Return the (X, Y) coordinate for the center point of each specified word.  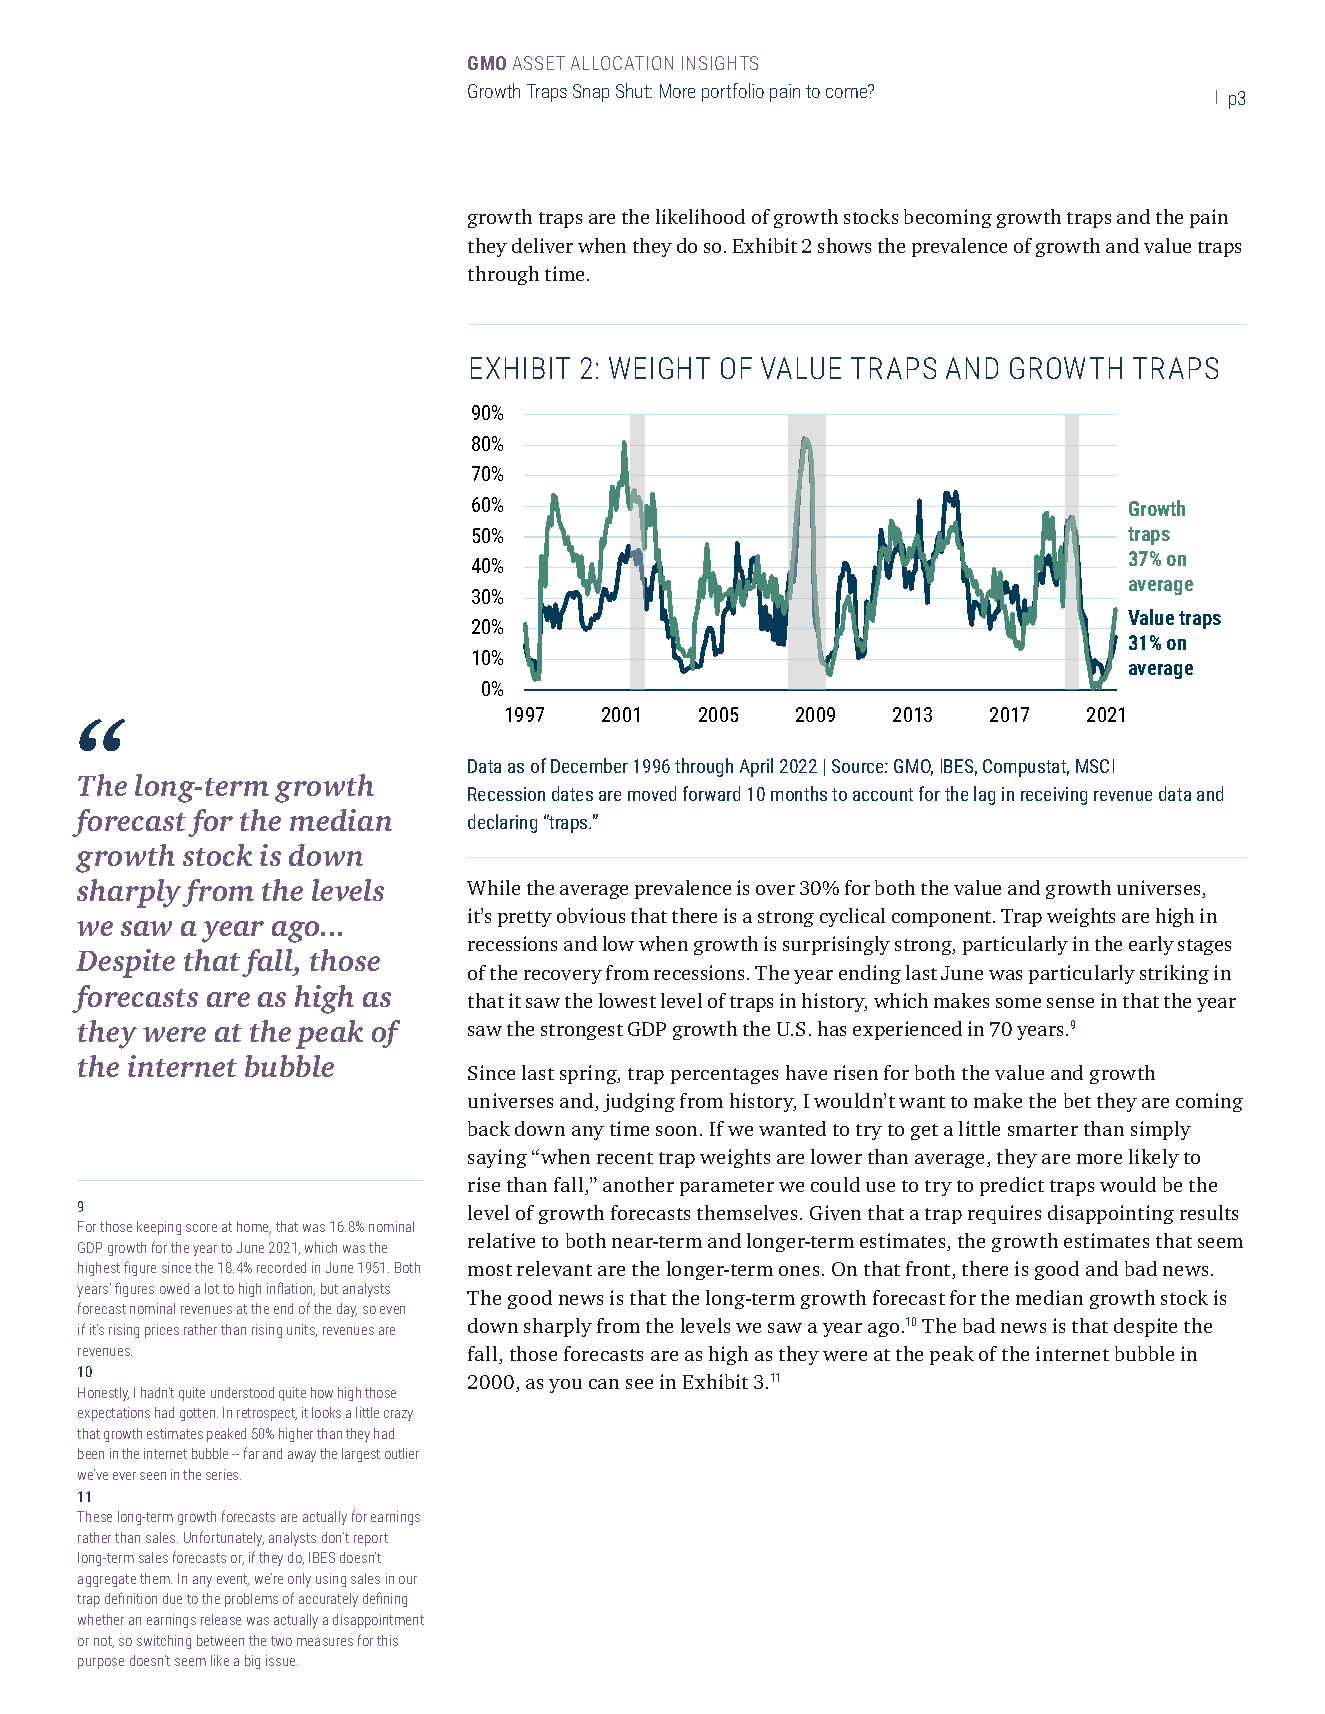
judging (639, 1102)
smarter (1043, 1130)
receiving (1054, 796)
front (929, 1270)
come (847, 92)
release (221, 1619)
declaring (502, 823)
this (387, 1640)
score (201, 1228)
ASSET (539, 63)
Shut (634, 90)
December (589, 765)
